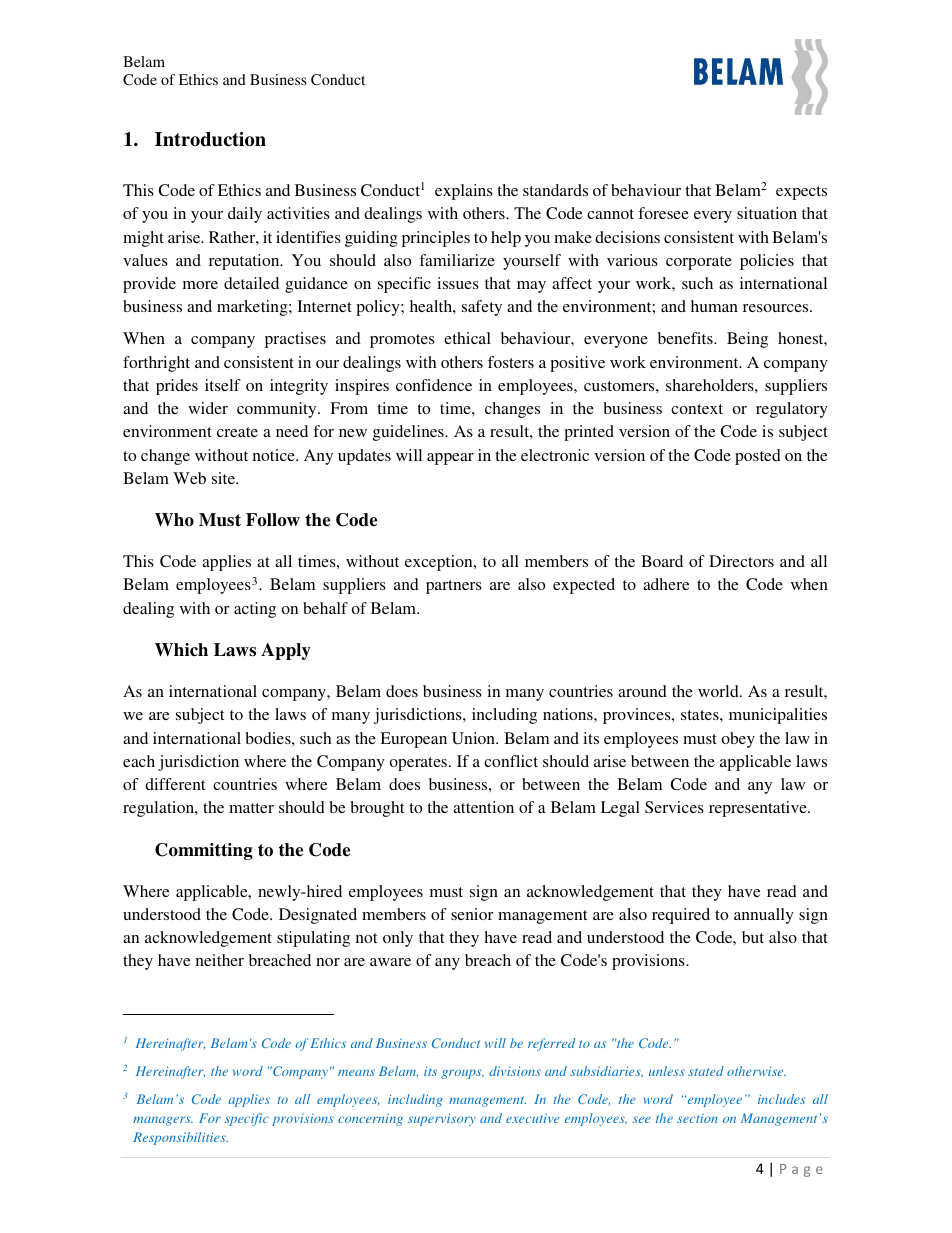 This screenshot has width=952, height=1233. Describe the element at coordinates (697, 1118) in the screenshot. I see `section` at that location.
